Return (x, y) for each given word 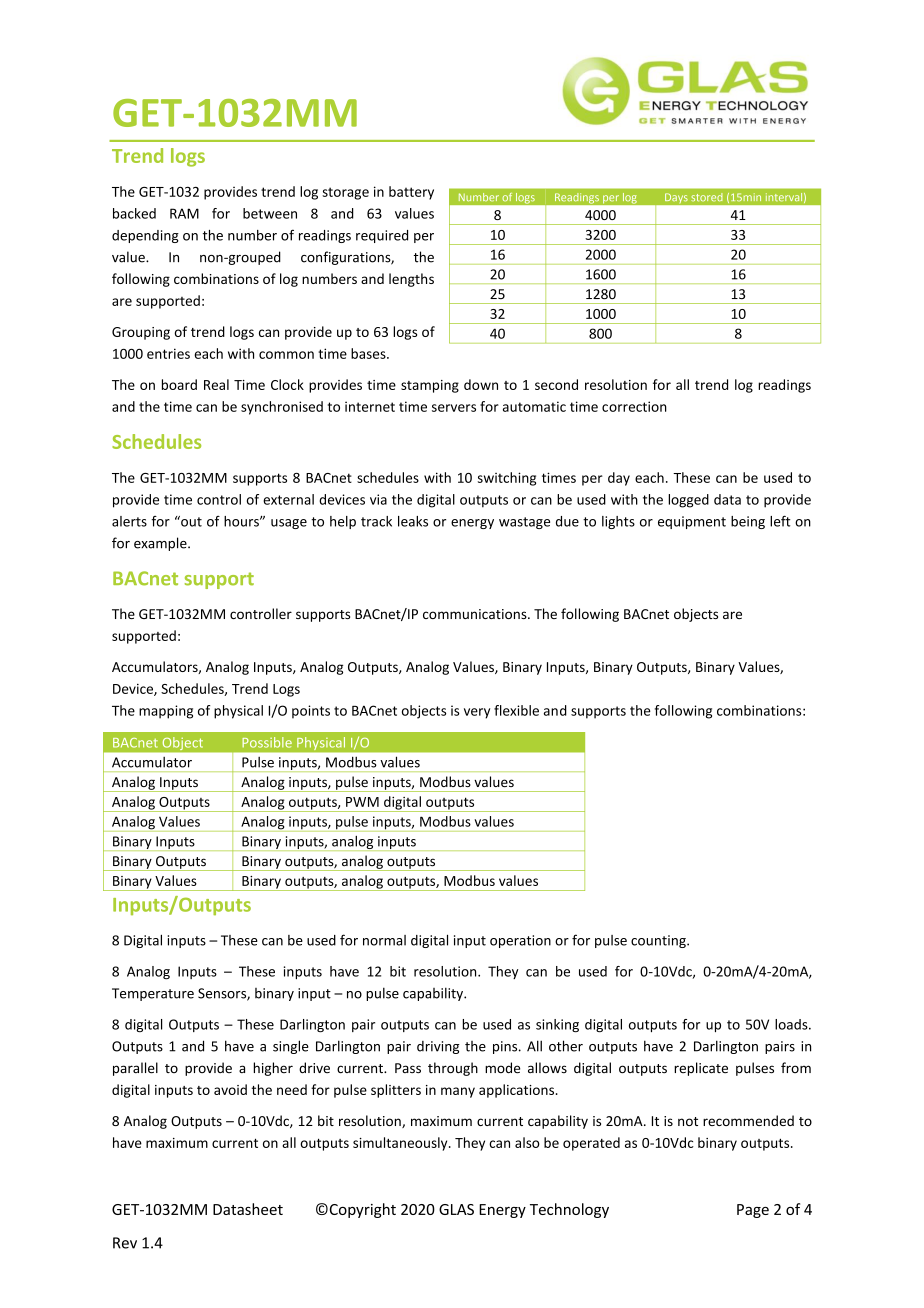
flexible (516, 710)
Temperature (153, 994)
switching (507, 479)
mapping (166, 712)
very (477, 713)
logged (688, 501)
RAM (184, 213)
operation (520, 941)
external (288, 499)
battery (411, 193)
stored (707, 197)
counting (659, 941)
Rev (125, 1243)
